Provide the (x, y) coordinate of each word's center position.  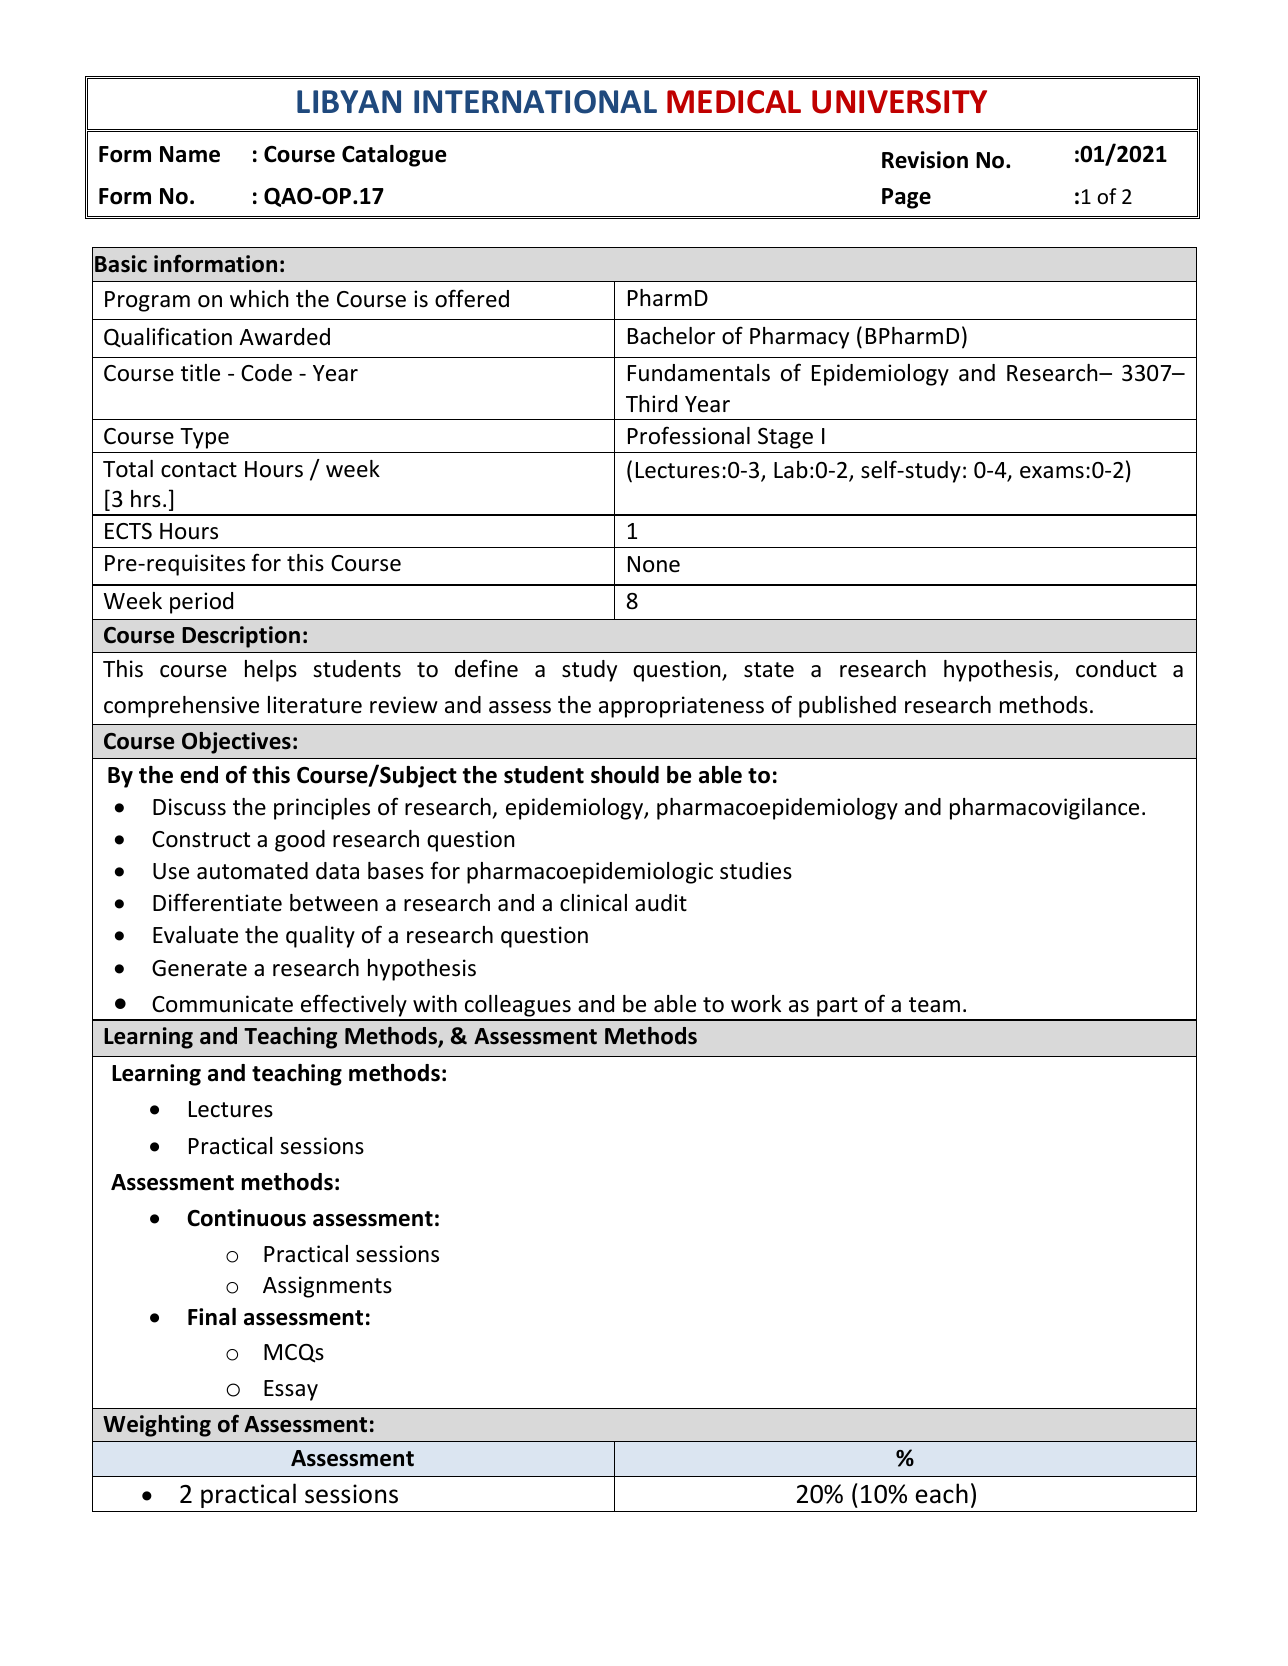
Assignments (327, 1287)
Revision (925, 160)
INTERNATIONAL (535, 102)
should (625, 775)
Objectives (236, 743)
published (847, 707)
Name (190, 154)
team (934, 1005)
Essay (291, 1390)
